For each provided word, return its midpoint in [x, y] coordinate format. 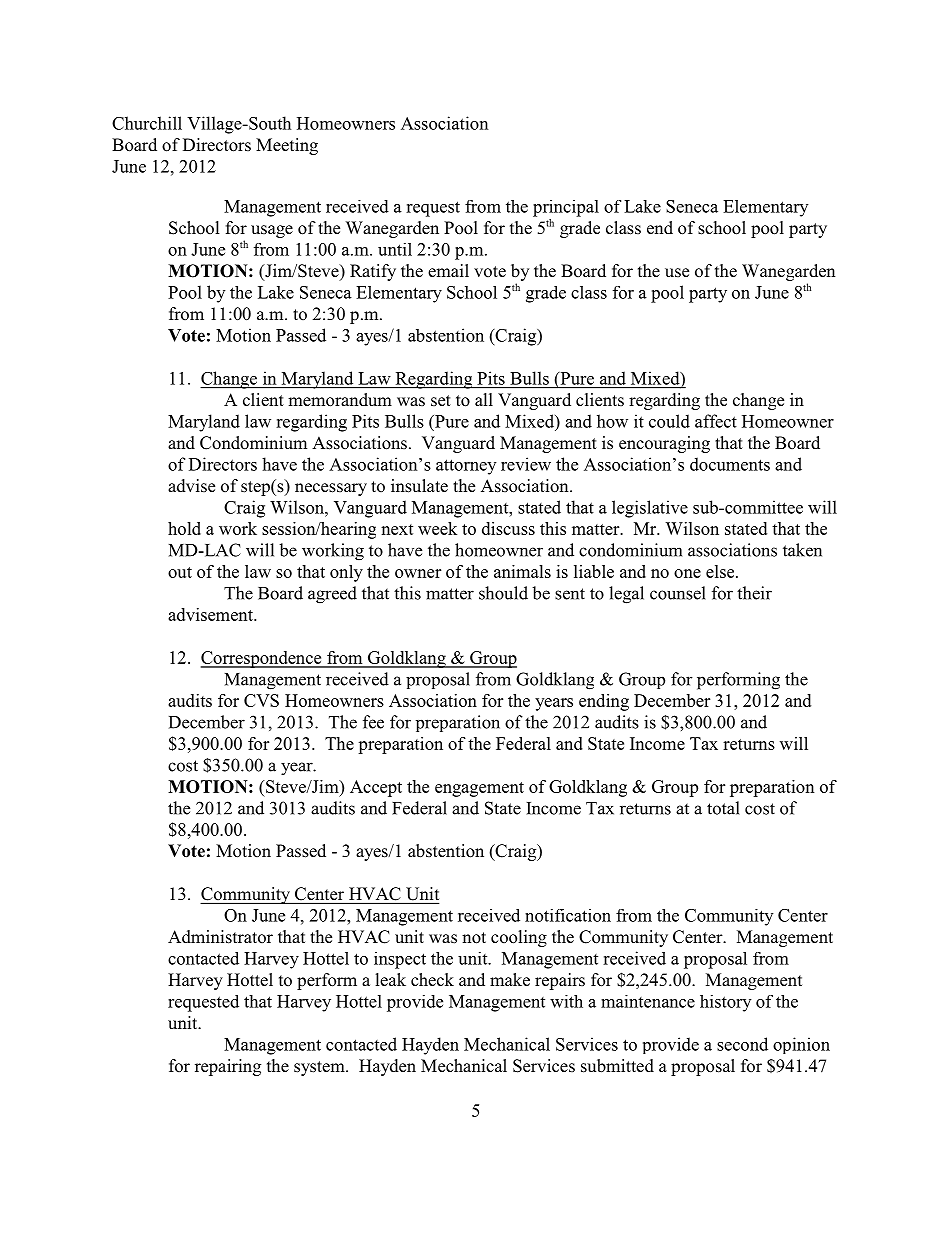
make [510, 980]
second [742, 1044]
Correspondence [262, 659]
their [754, 593]
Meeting [287, 146]
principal [566, 208]
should [503, 593]
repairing [228, 1067]
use [677, 272]
